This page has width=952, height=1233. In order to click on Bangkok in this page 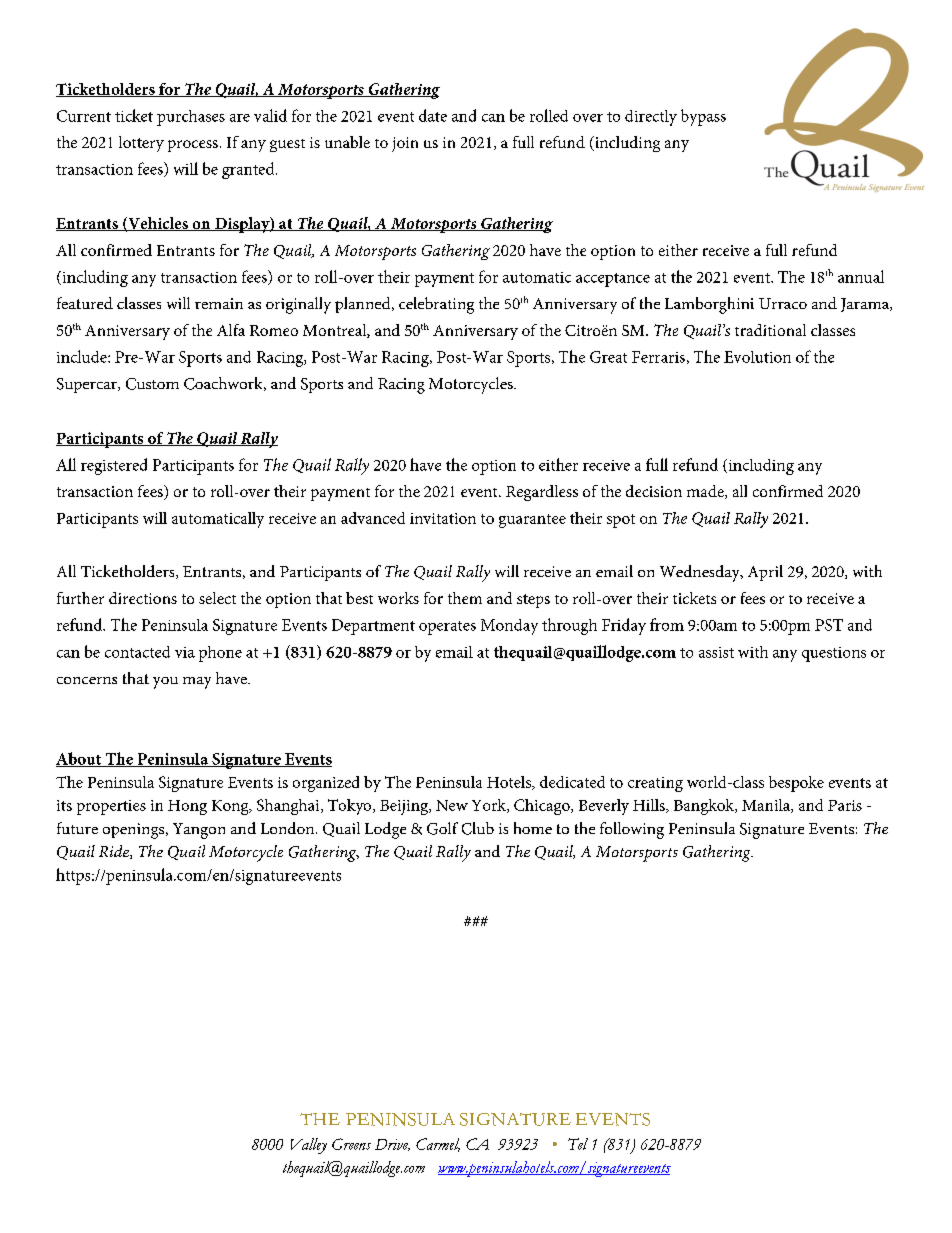, I will do `click(705, 807)`.
